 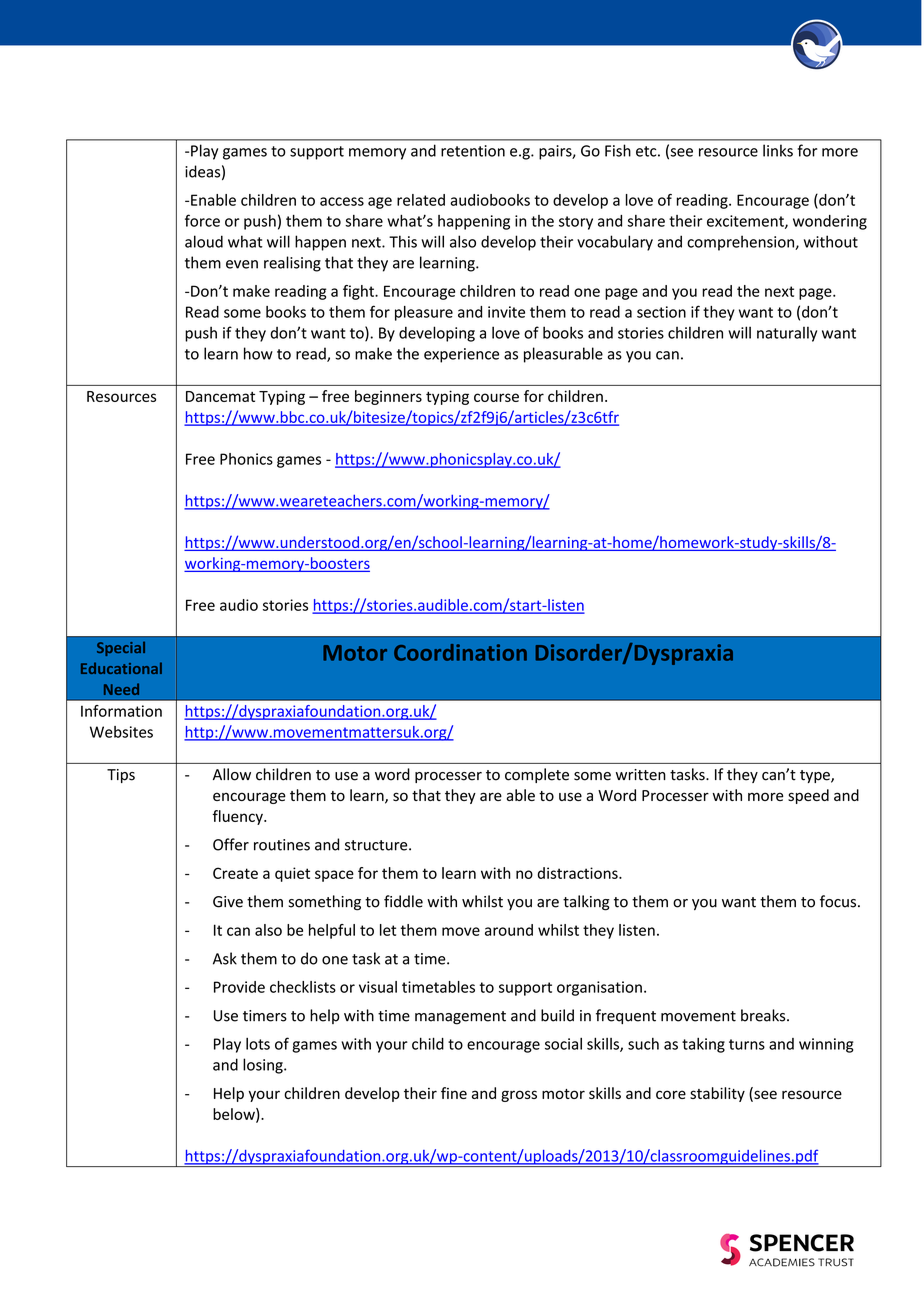 I want to click on Give, so click(x=228, y=902).
